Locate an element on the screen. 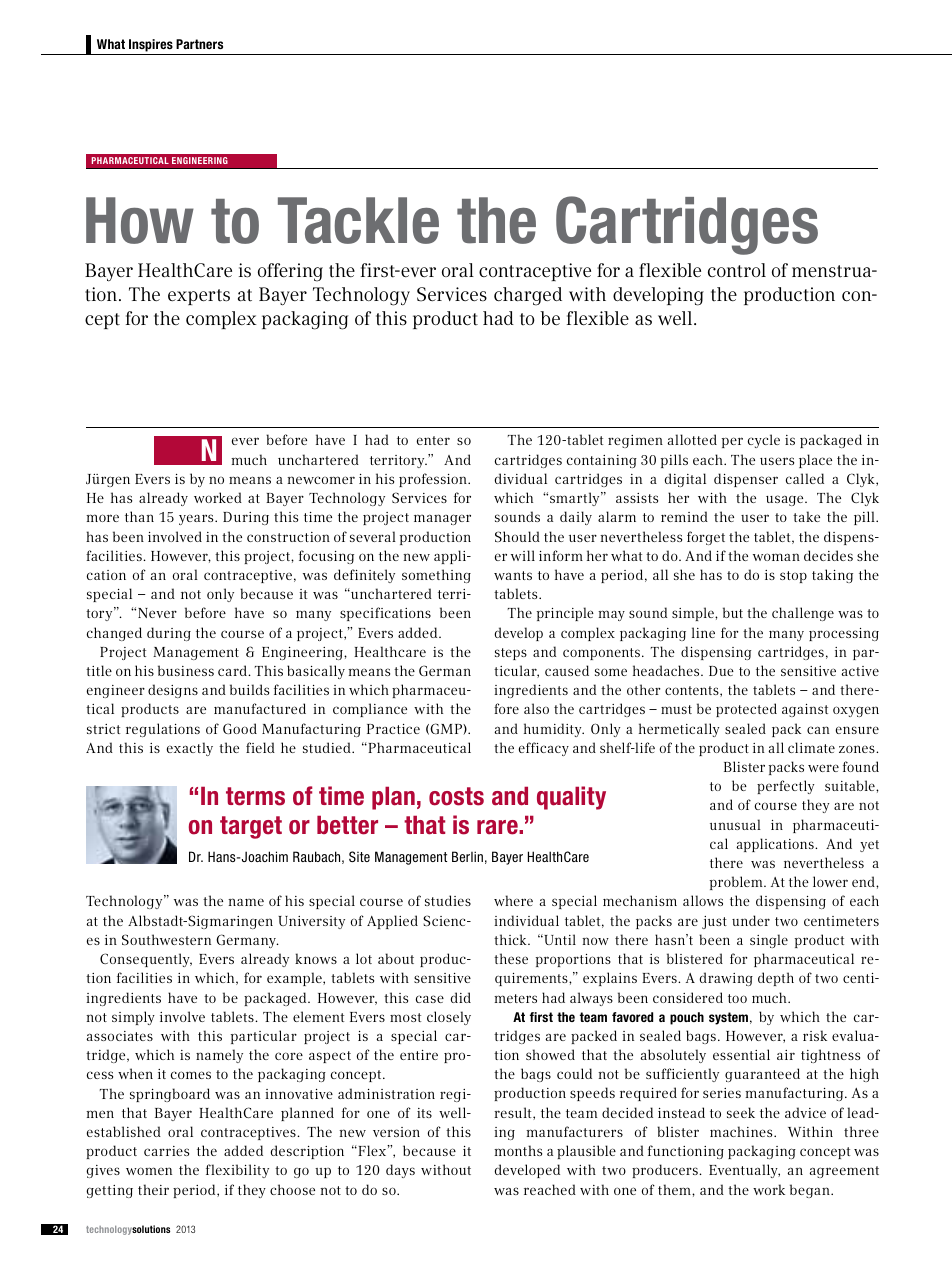 This screenshot has width=952, height=1270. costs is located at coordinates (456, 796).
